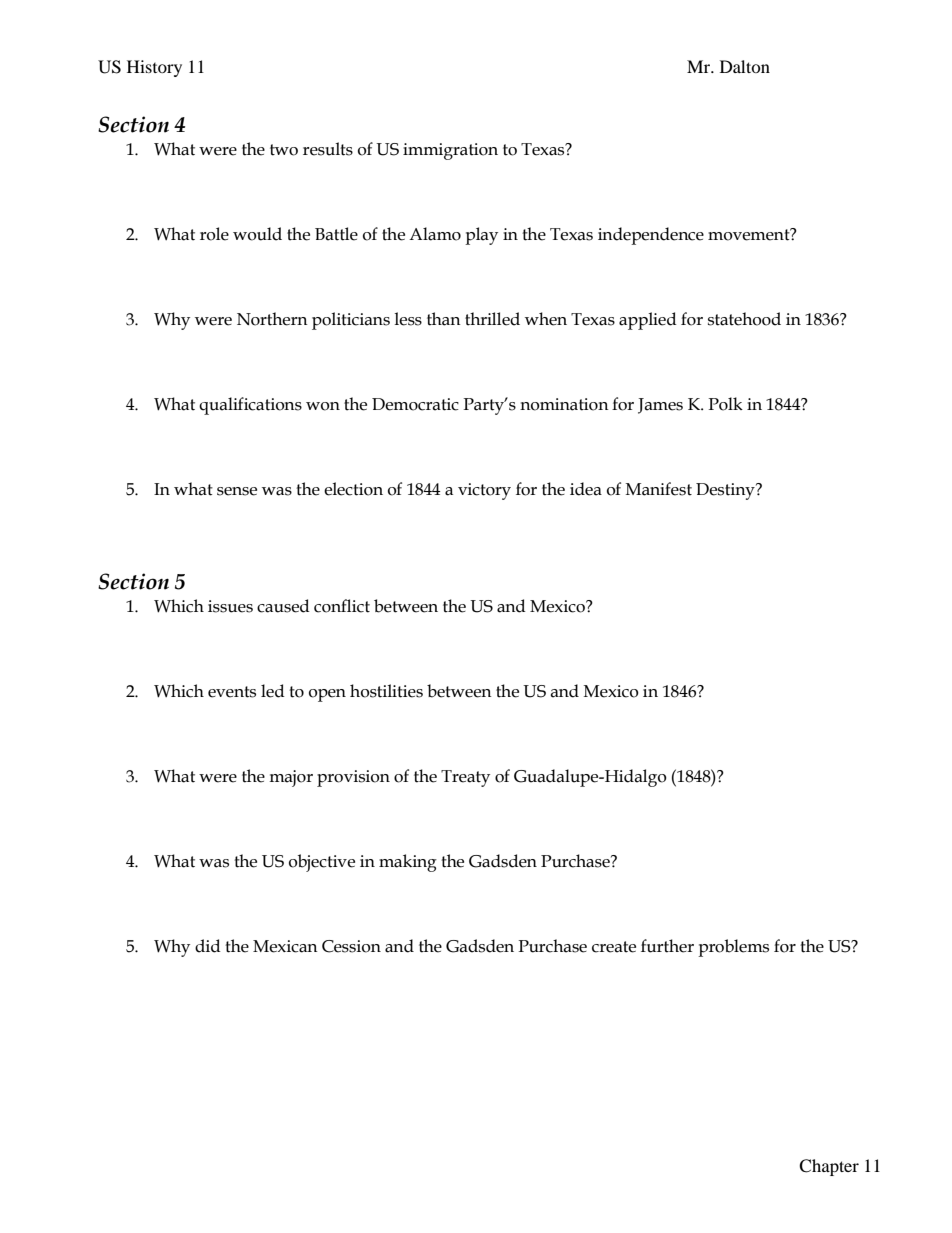  I want to click on Dalton, so click(745, 66).
